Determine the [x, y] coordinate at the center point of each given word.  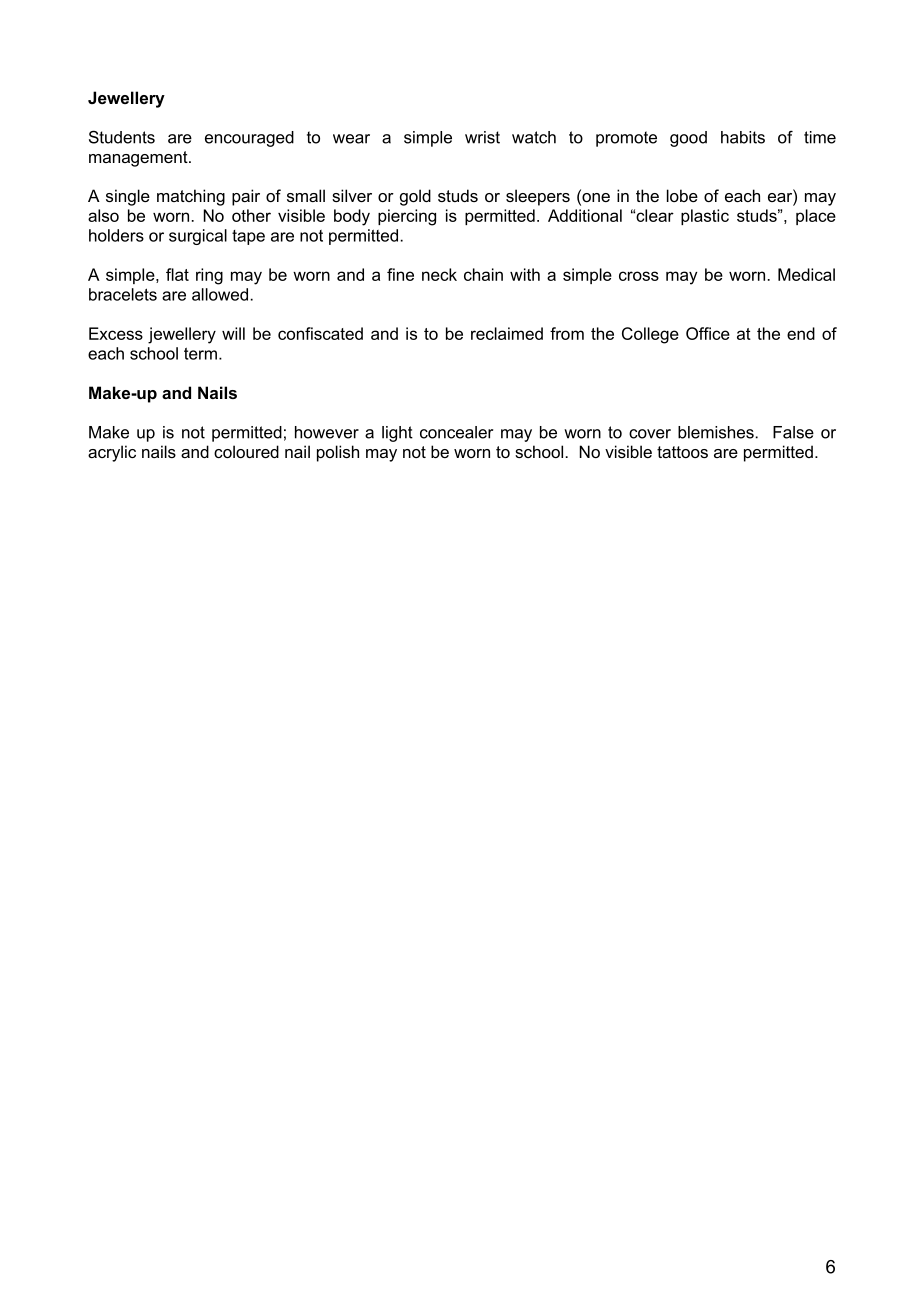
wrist [482, 137]
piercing [407, 217]
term [200, 353]
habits [743, 137]
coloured [246, 451]
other [251, 215]
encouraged [249, 139]
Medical [806, 274]
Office [708, 333]
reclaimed [507, 333]
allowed [220, 294]
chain [483, 274]
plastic [705, 217]
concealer [456, 432]
